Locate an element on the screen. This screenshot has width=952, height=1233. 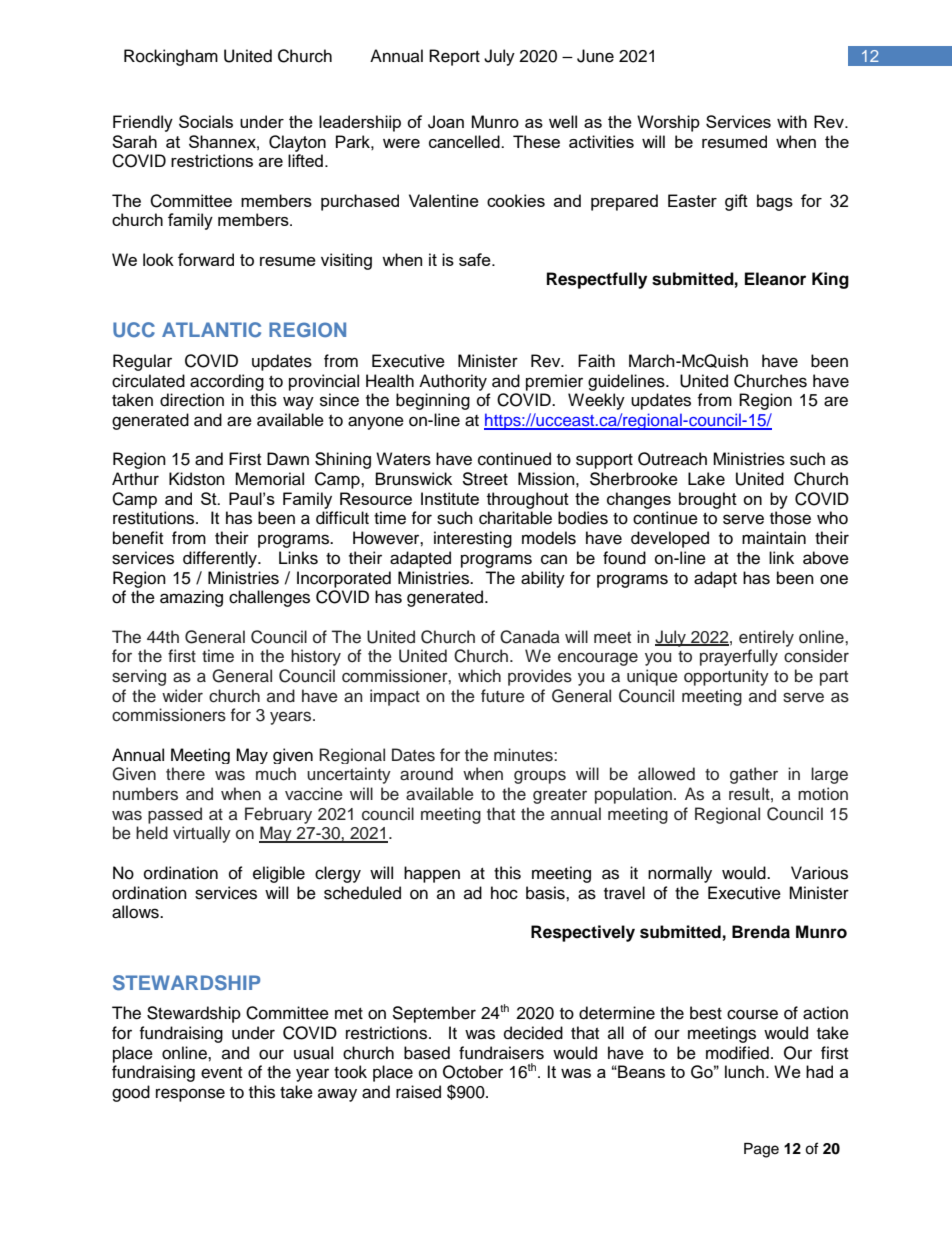
Page is located at coordinates (761, 1150).
